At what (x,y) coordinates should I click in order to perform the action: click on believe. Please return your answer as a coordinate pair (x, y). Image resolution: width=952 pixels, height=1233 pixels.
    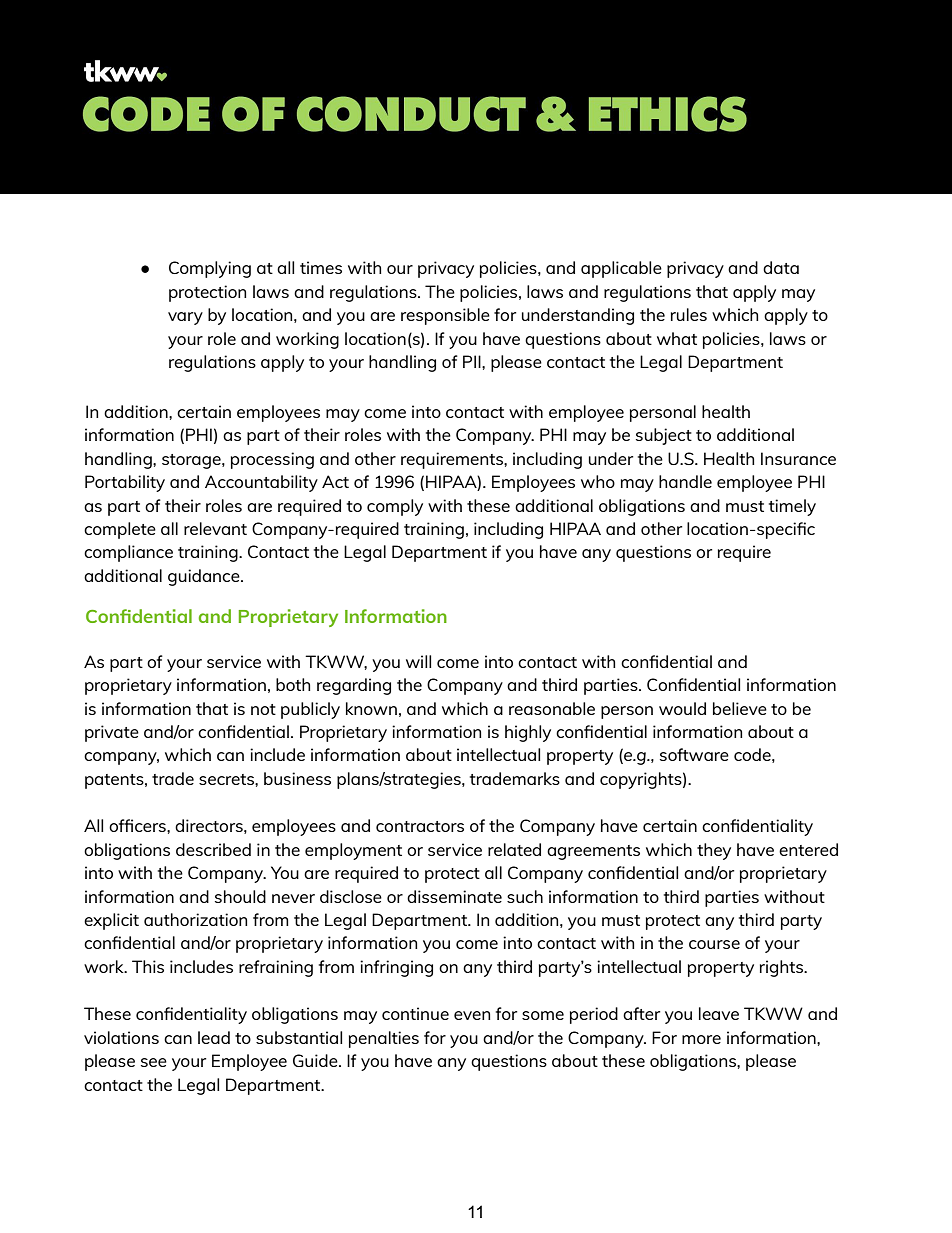
    Looking at the image, I should click on (740, 708).
